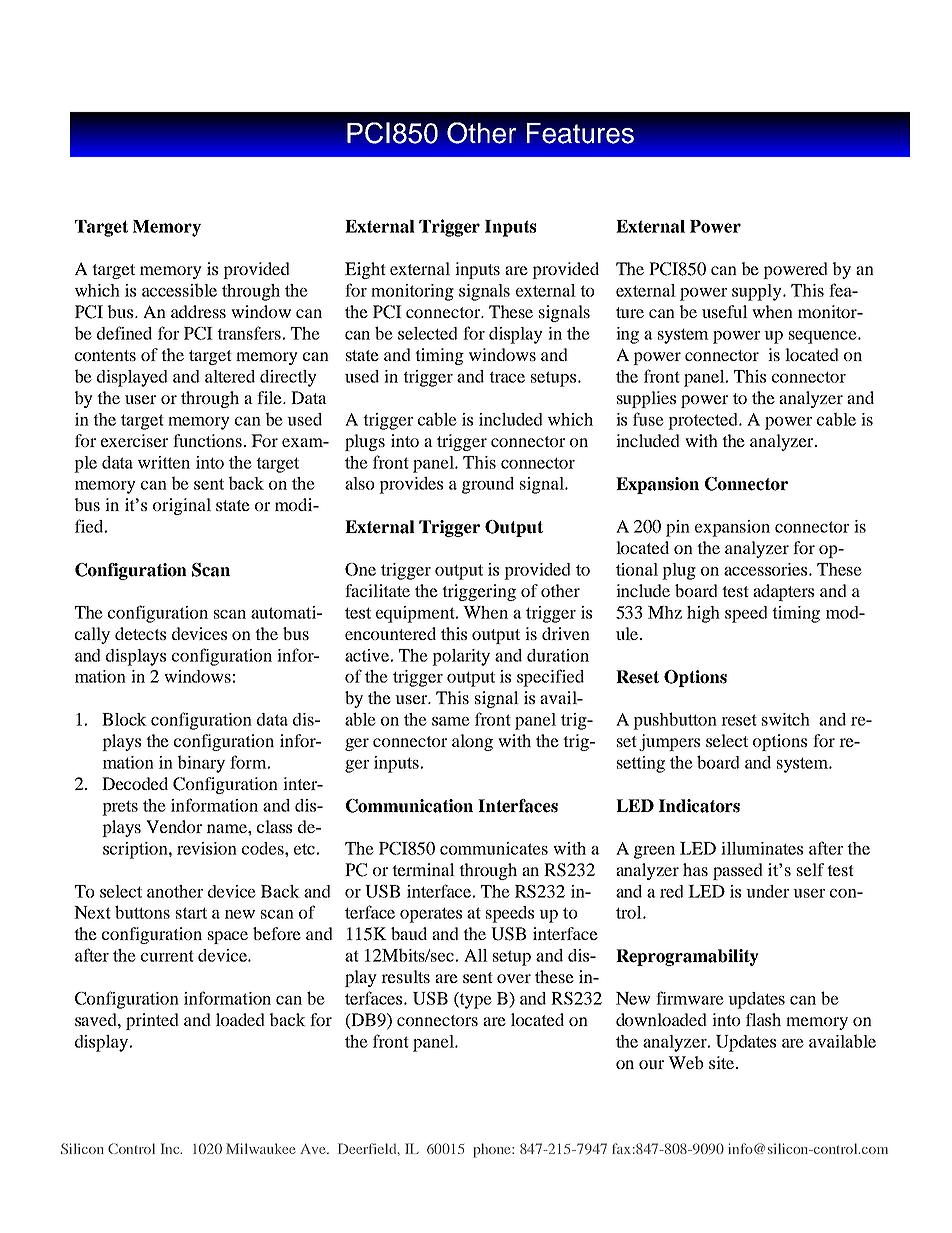 The image size is (952, 1233). I want to click on switch, so click(786, 719).
